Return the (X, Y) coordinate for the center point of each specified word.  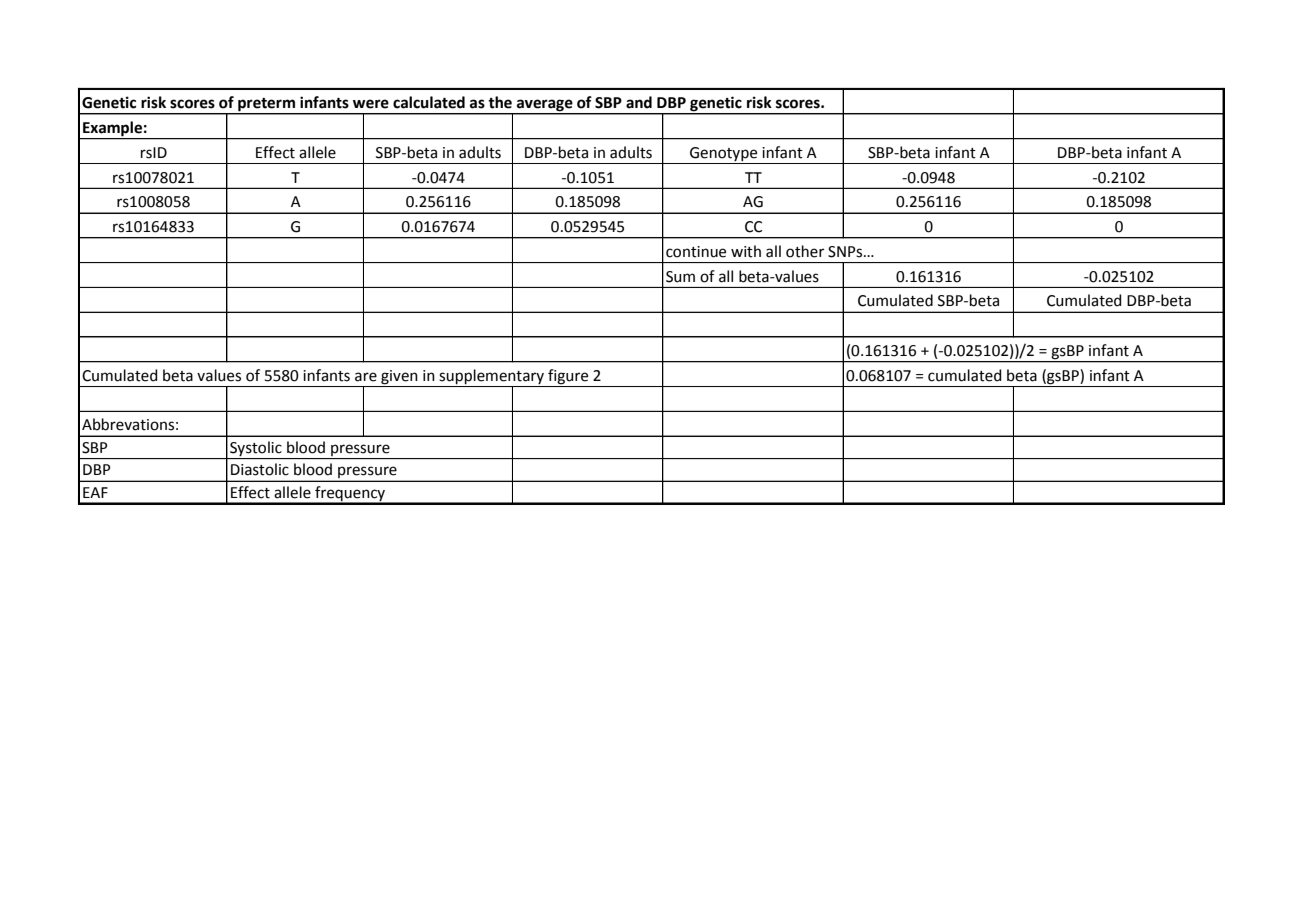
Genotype (723, 154)
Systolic (256, 448)
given (399, 377)
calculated (429, 102)
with (746, 251)
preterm (266, 106)
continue (696, 252)
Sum (680, 277)
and (639, 102)
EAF (95, 492)
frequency (350, 495)
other (805, 251)
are (366, 377)
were (371, 104)
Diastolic (260, 469)
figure (568, 377)
